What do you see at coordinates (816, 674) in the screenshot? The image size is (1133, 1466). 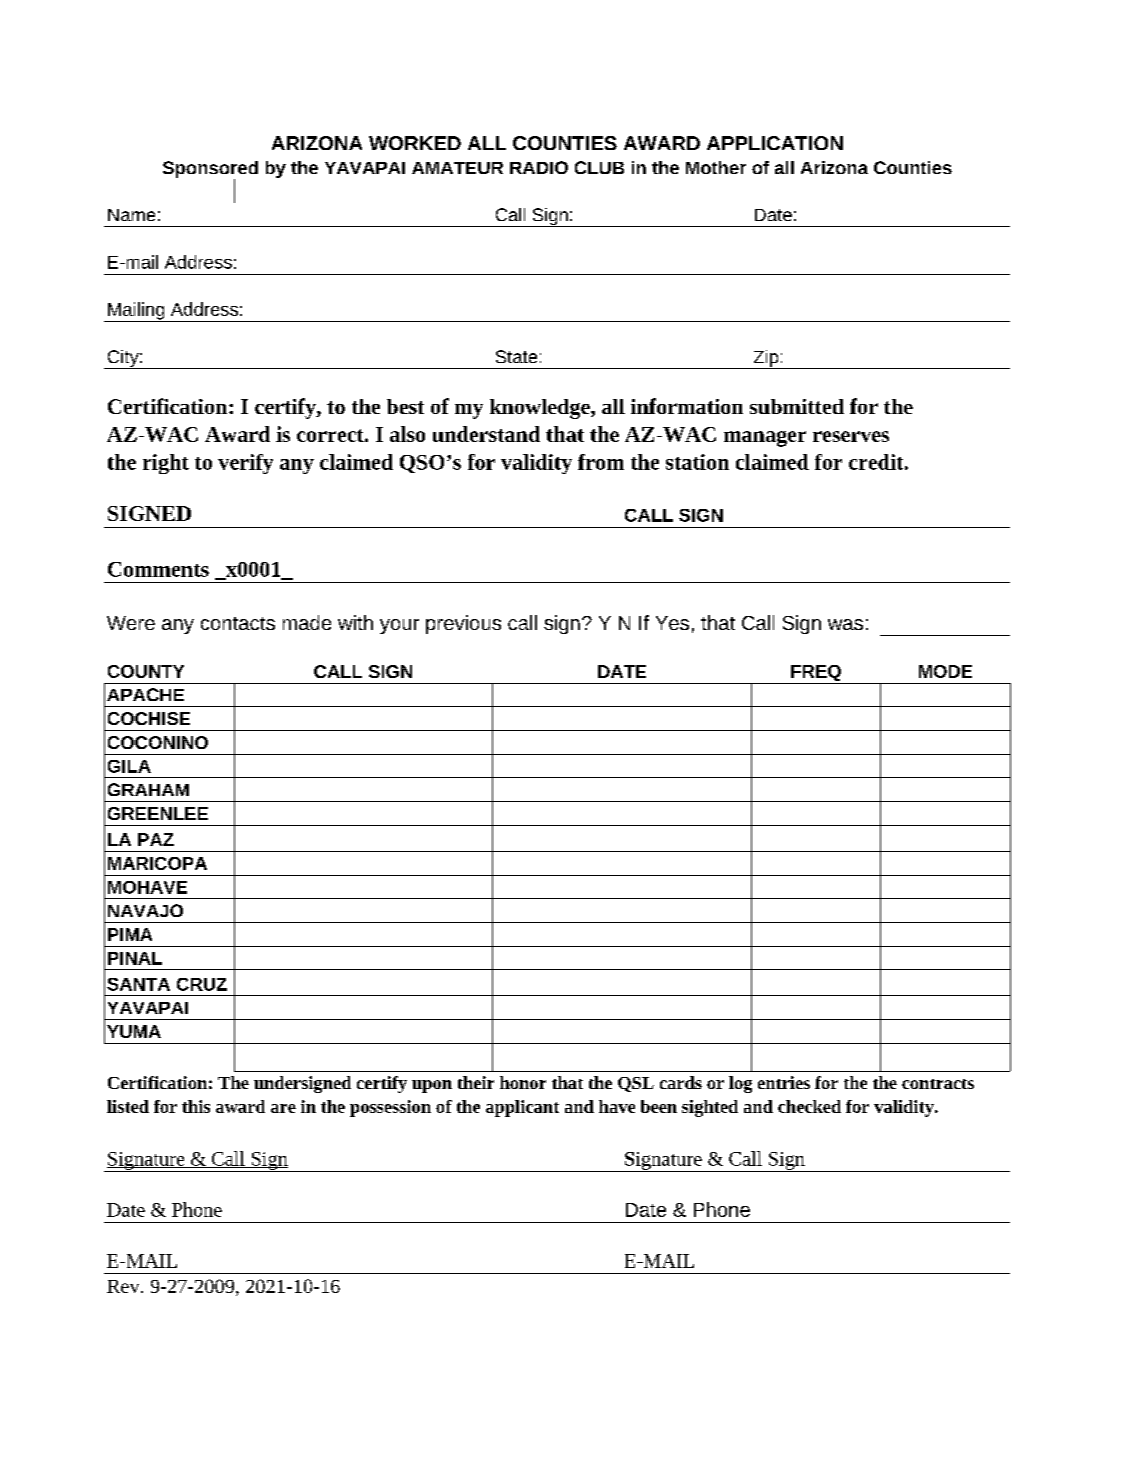 I see `FREQ` at bounding box center [816, 674].
